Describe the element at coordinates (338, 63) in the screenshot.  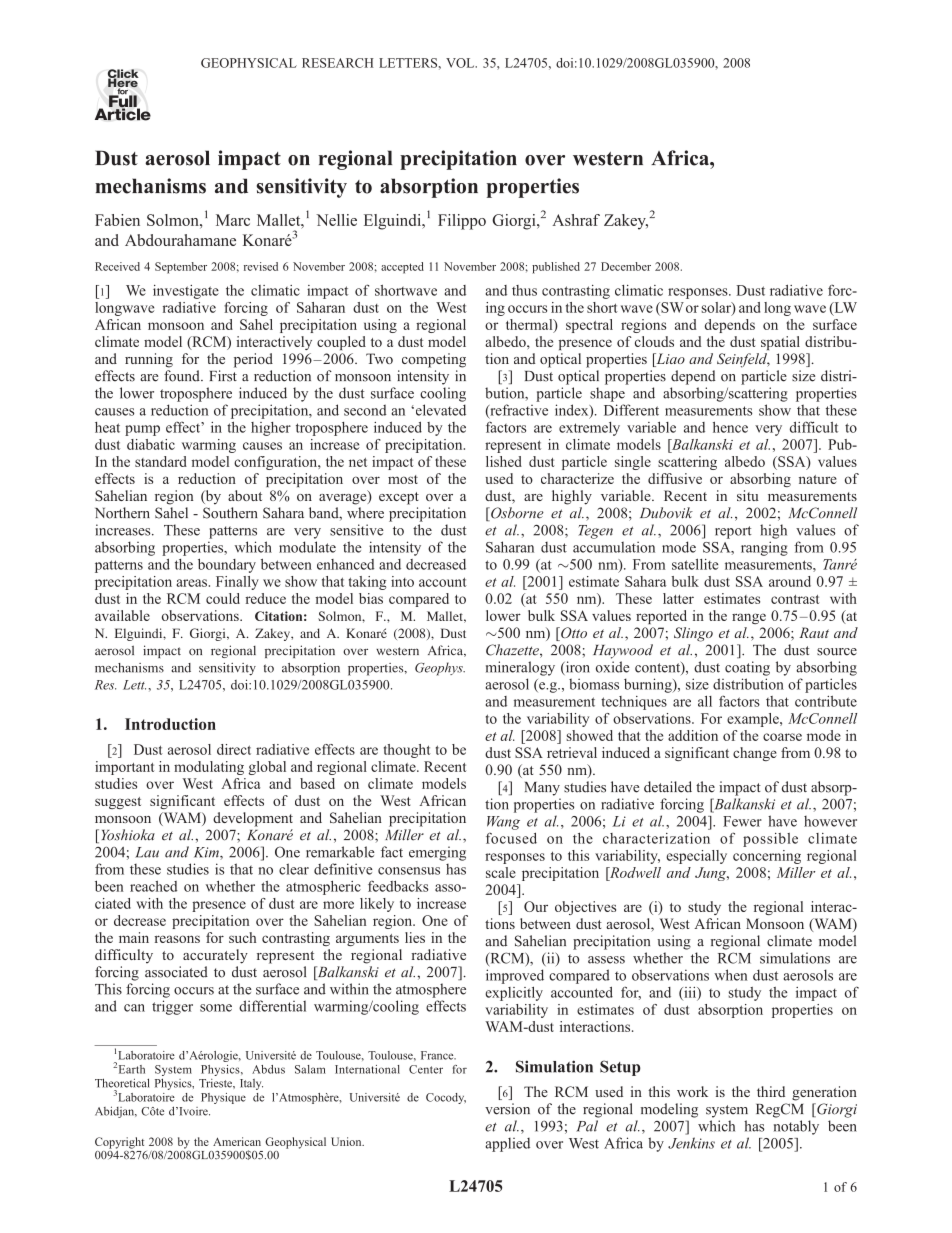
I see `RESEARCH` at that location.
